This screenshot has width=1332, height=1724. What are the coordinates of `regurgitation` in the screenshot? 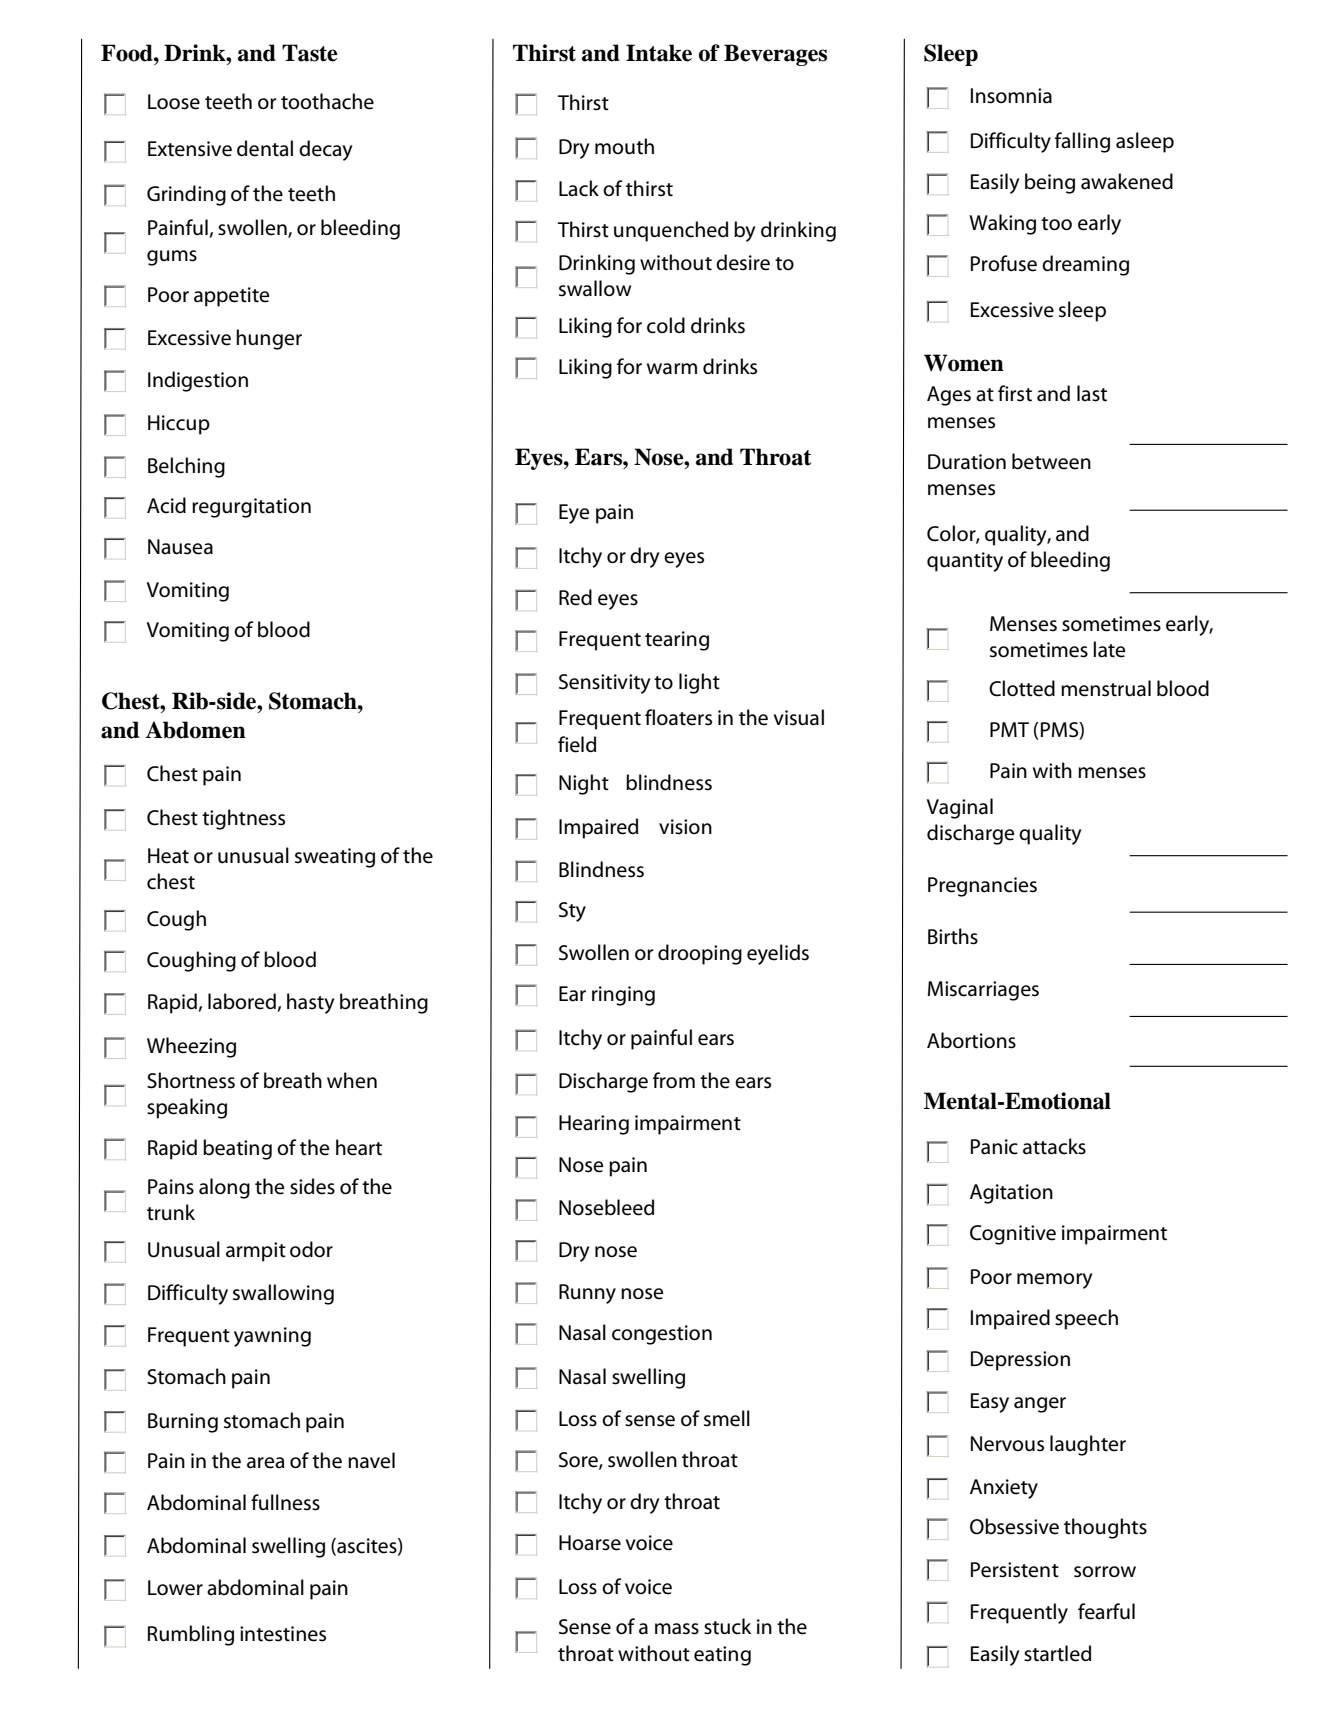 It's located at (251, 508).
